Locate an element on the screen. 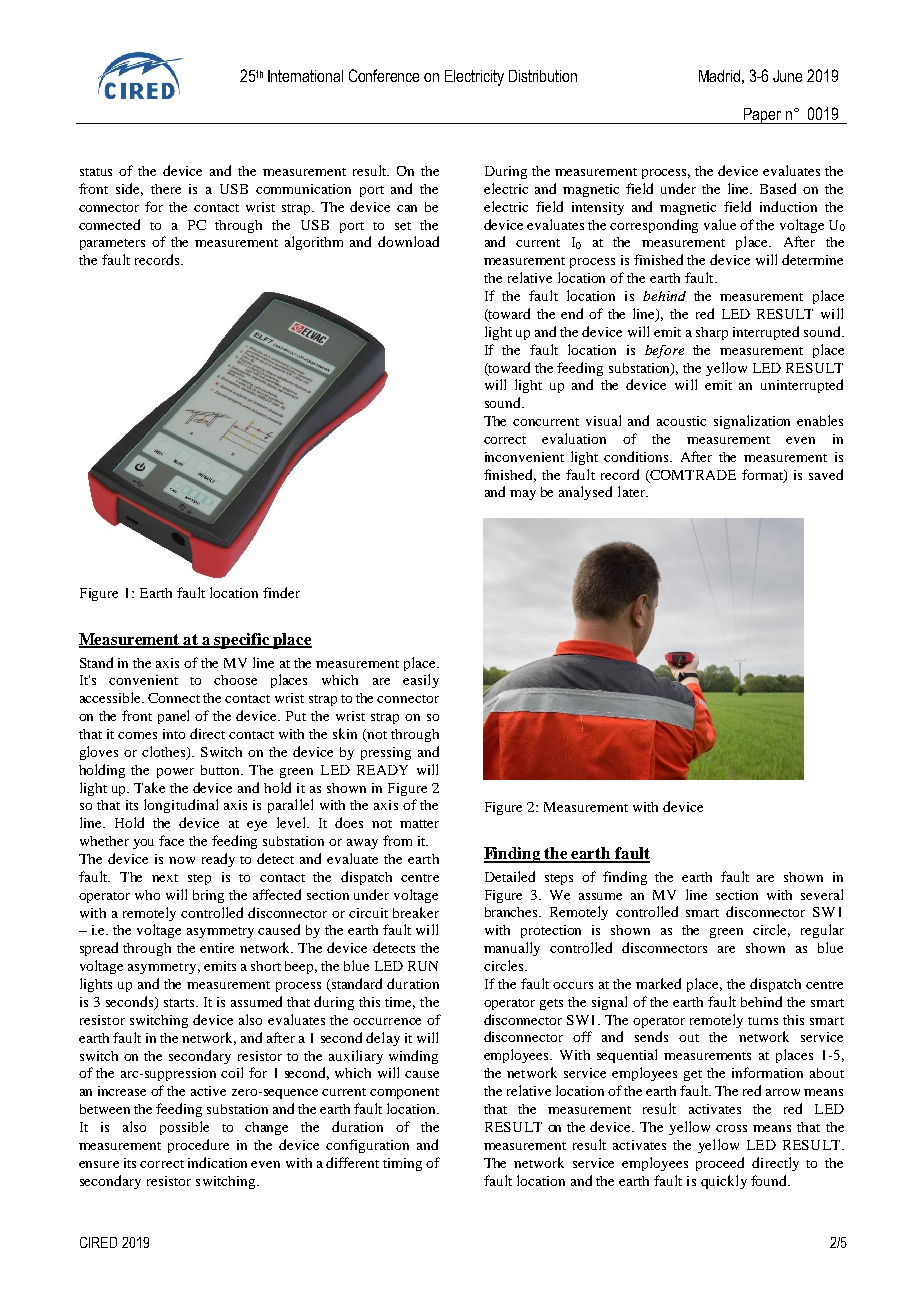 Image resolution: width=924 pixels, height=1308 pixels. Conference is located at coordinates (384, 75).
